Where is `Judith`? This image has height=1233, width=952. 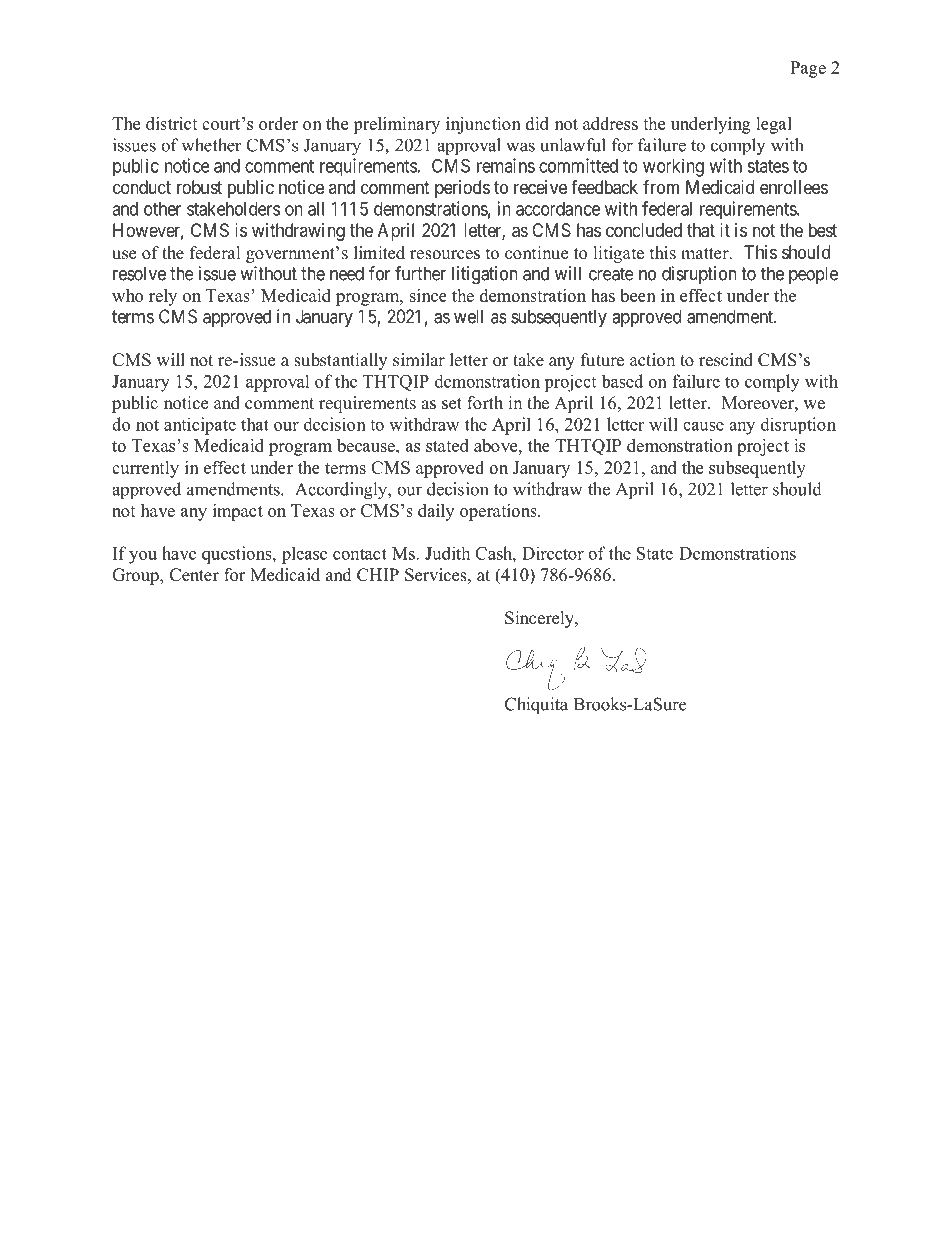 Judith is located at coordinates (447, 553).
